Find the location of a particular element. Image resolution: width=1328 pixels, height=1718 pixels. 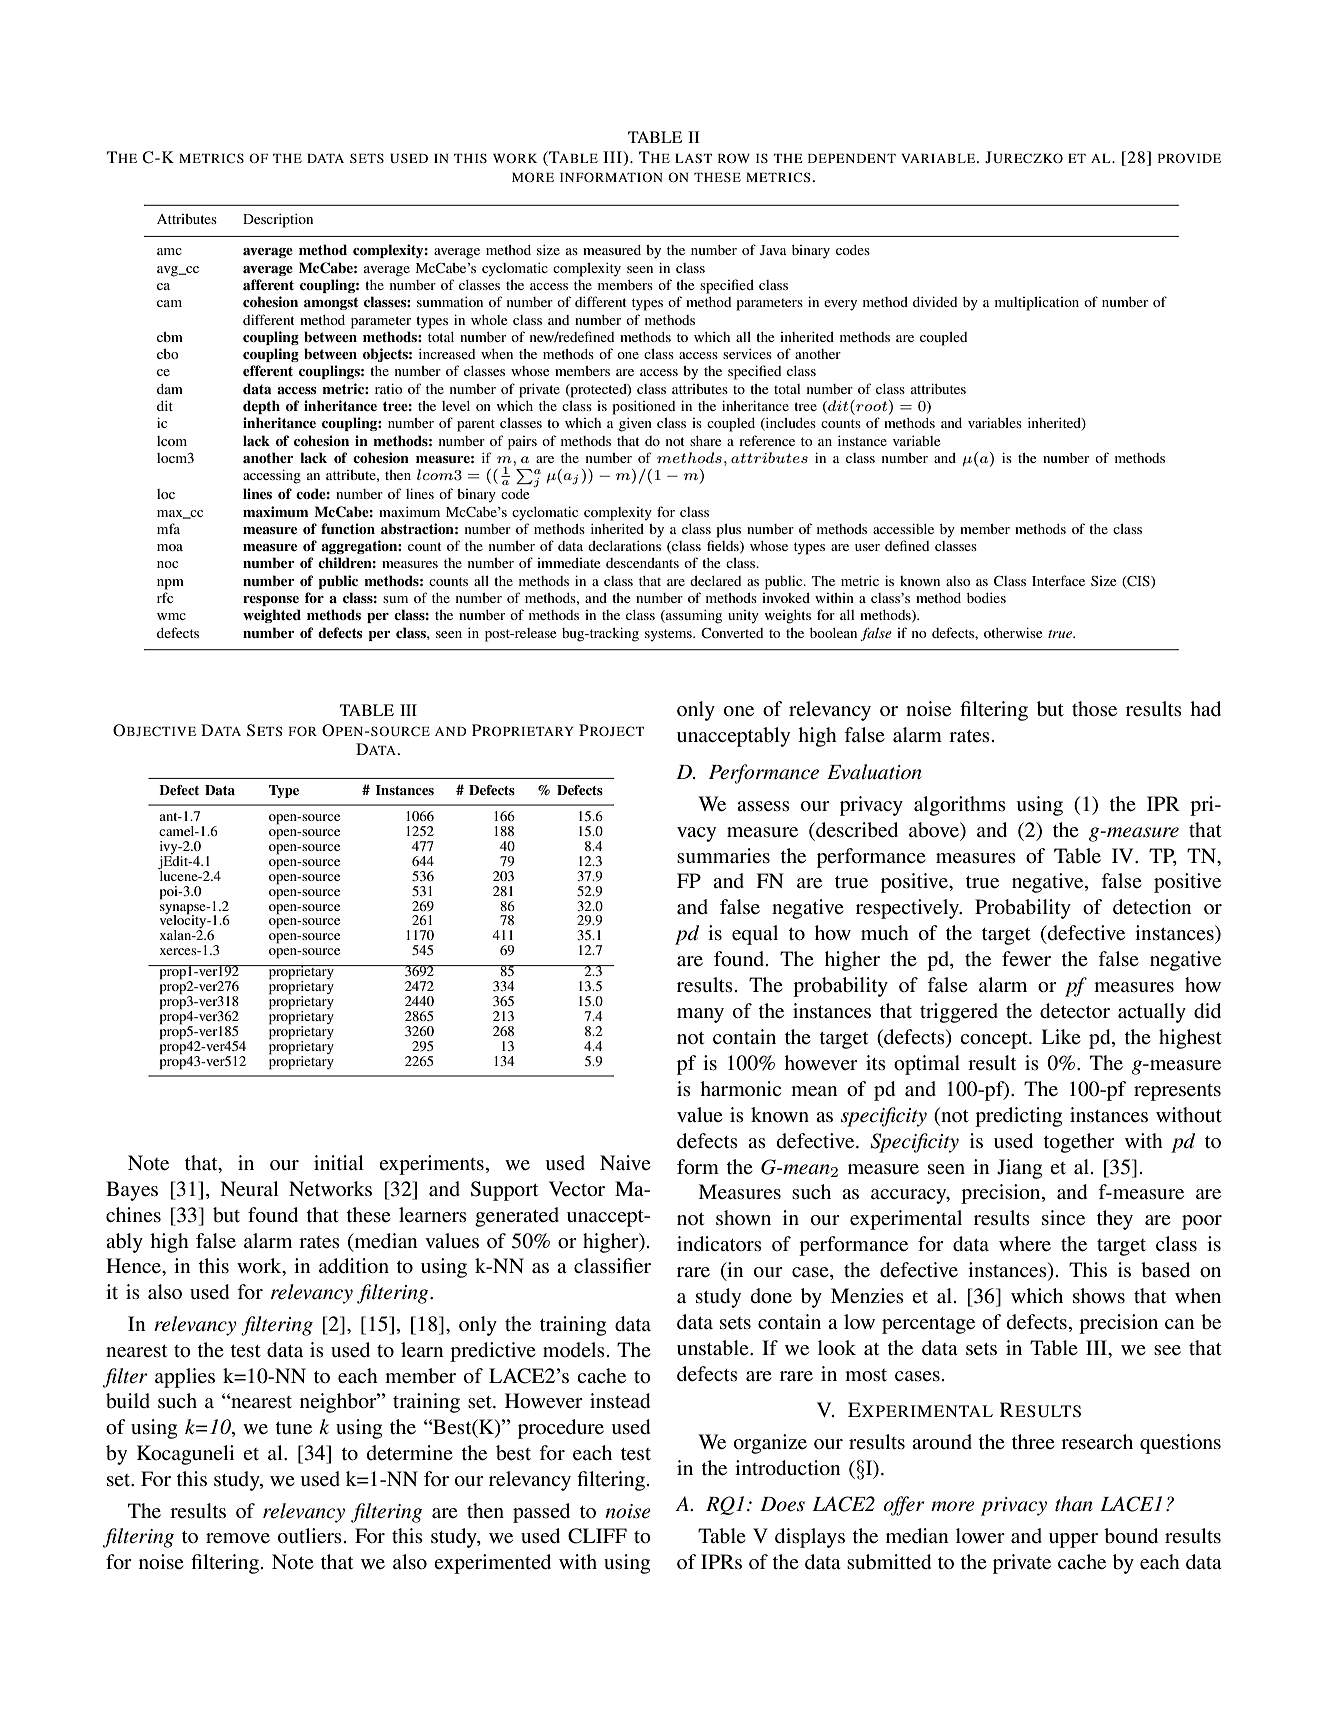

Naive is located at coordinates (625, 1162).
